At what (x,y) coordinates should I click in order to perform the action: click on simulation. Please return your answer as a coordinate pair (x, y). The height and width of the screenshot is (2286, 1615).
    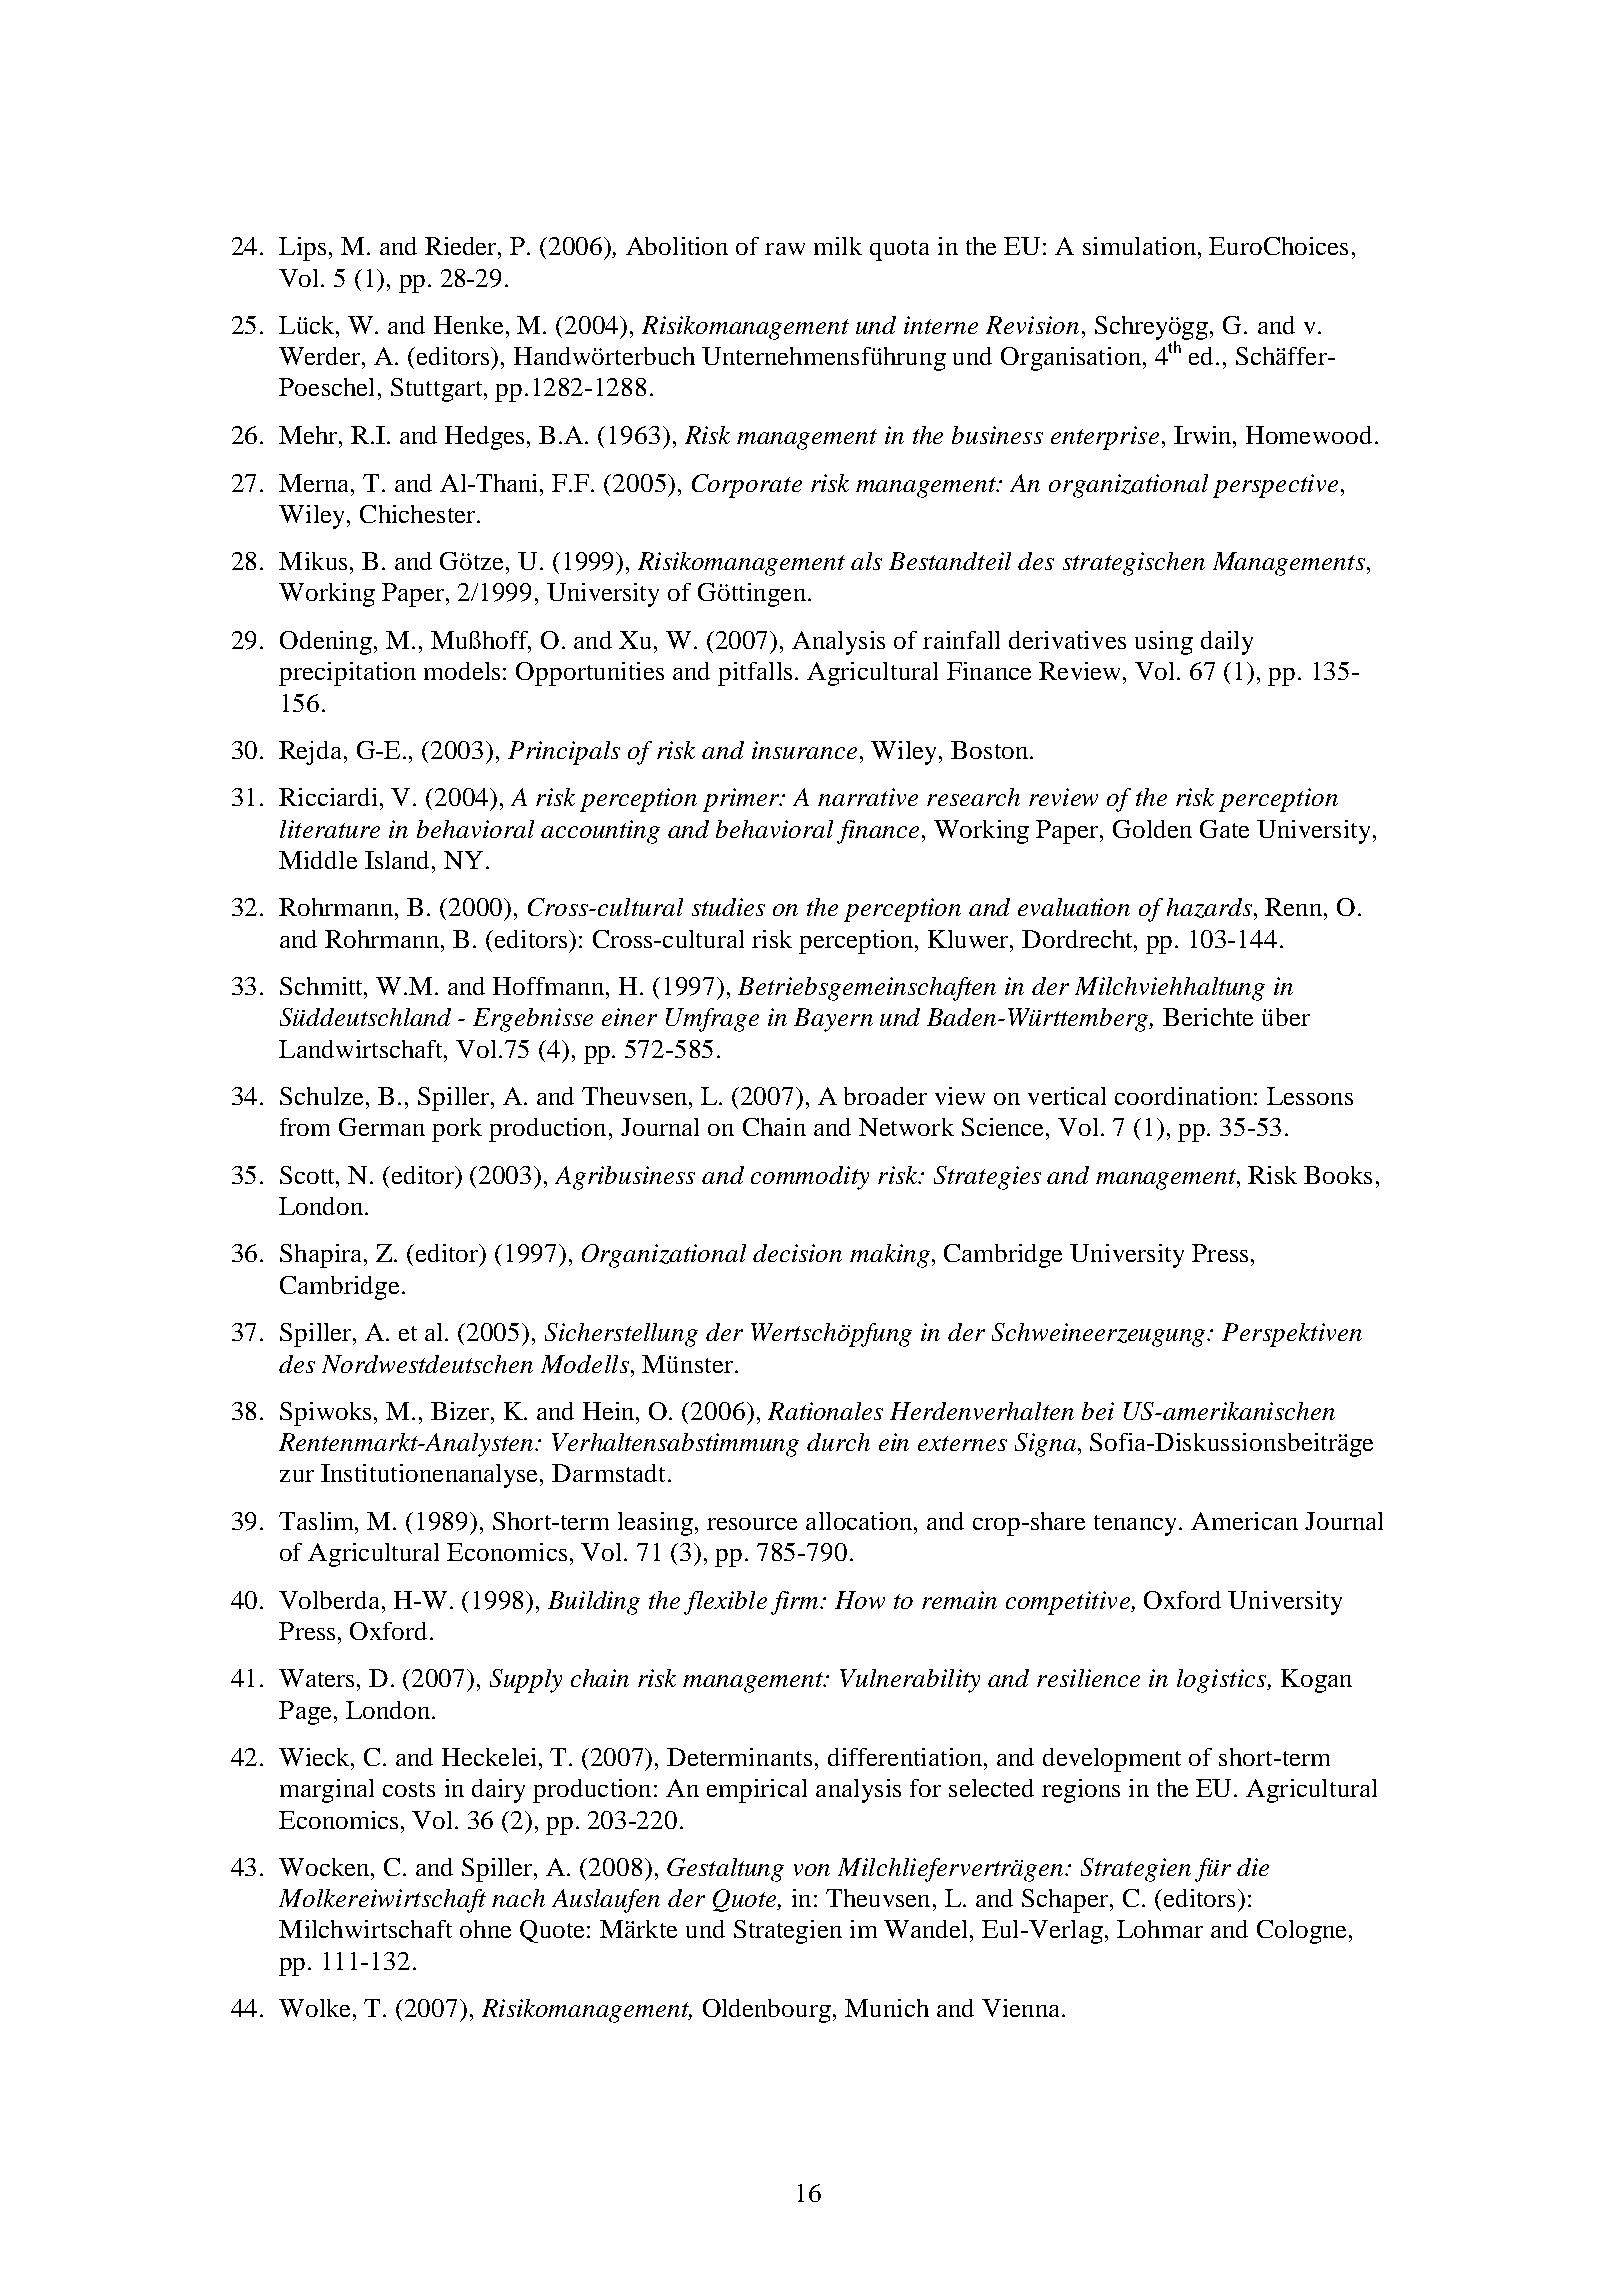
    Looking at the image, I should click on (1139, 246).
